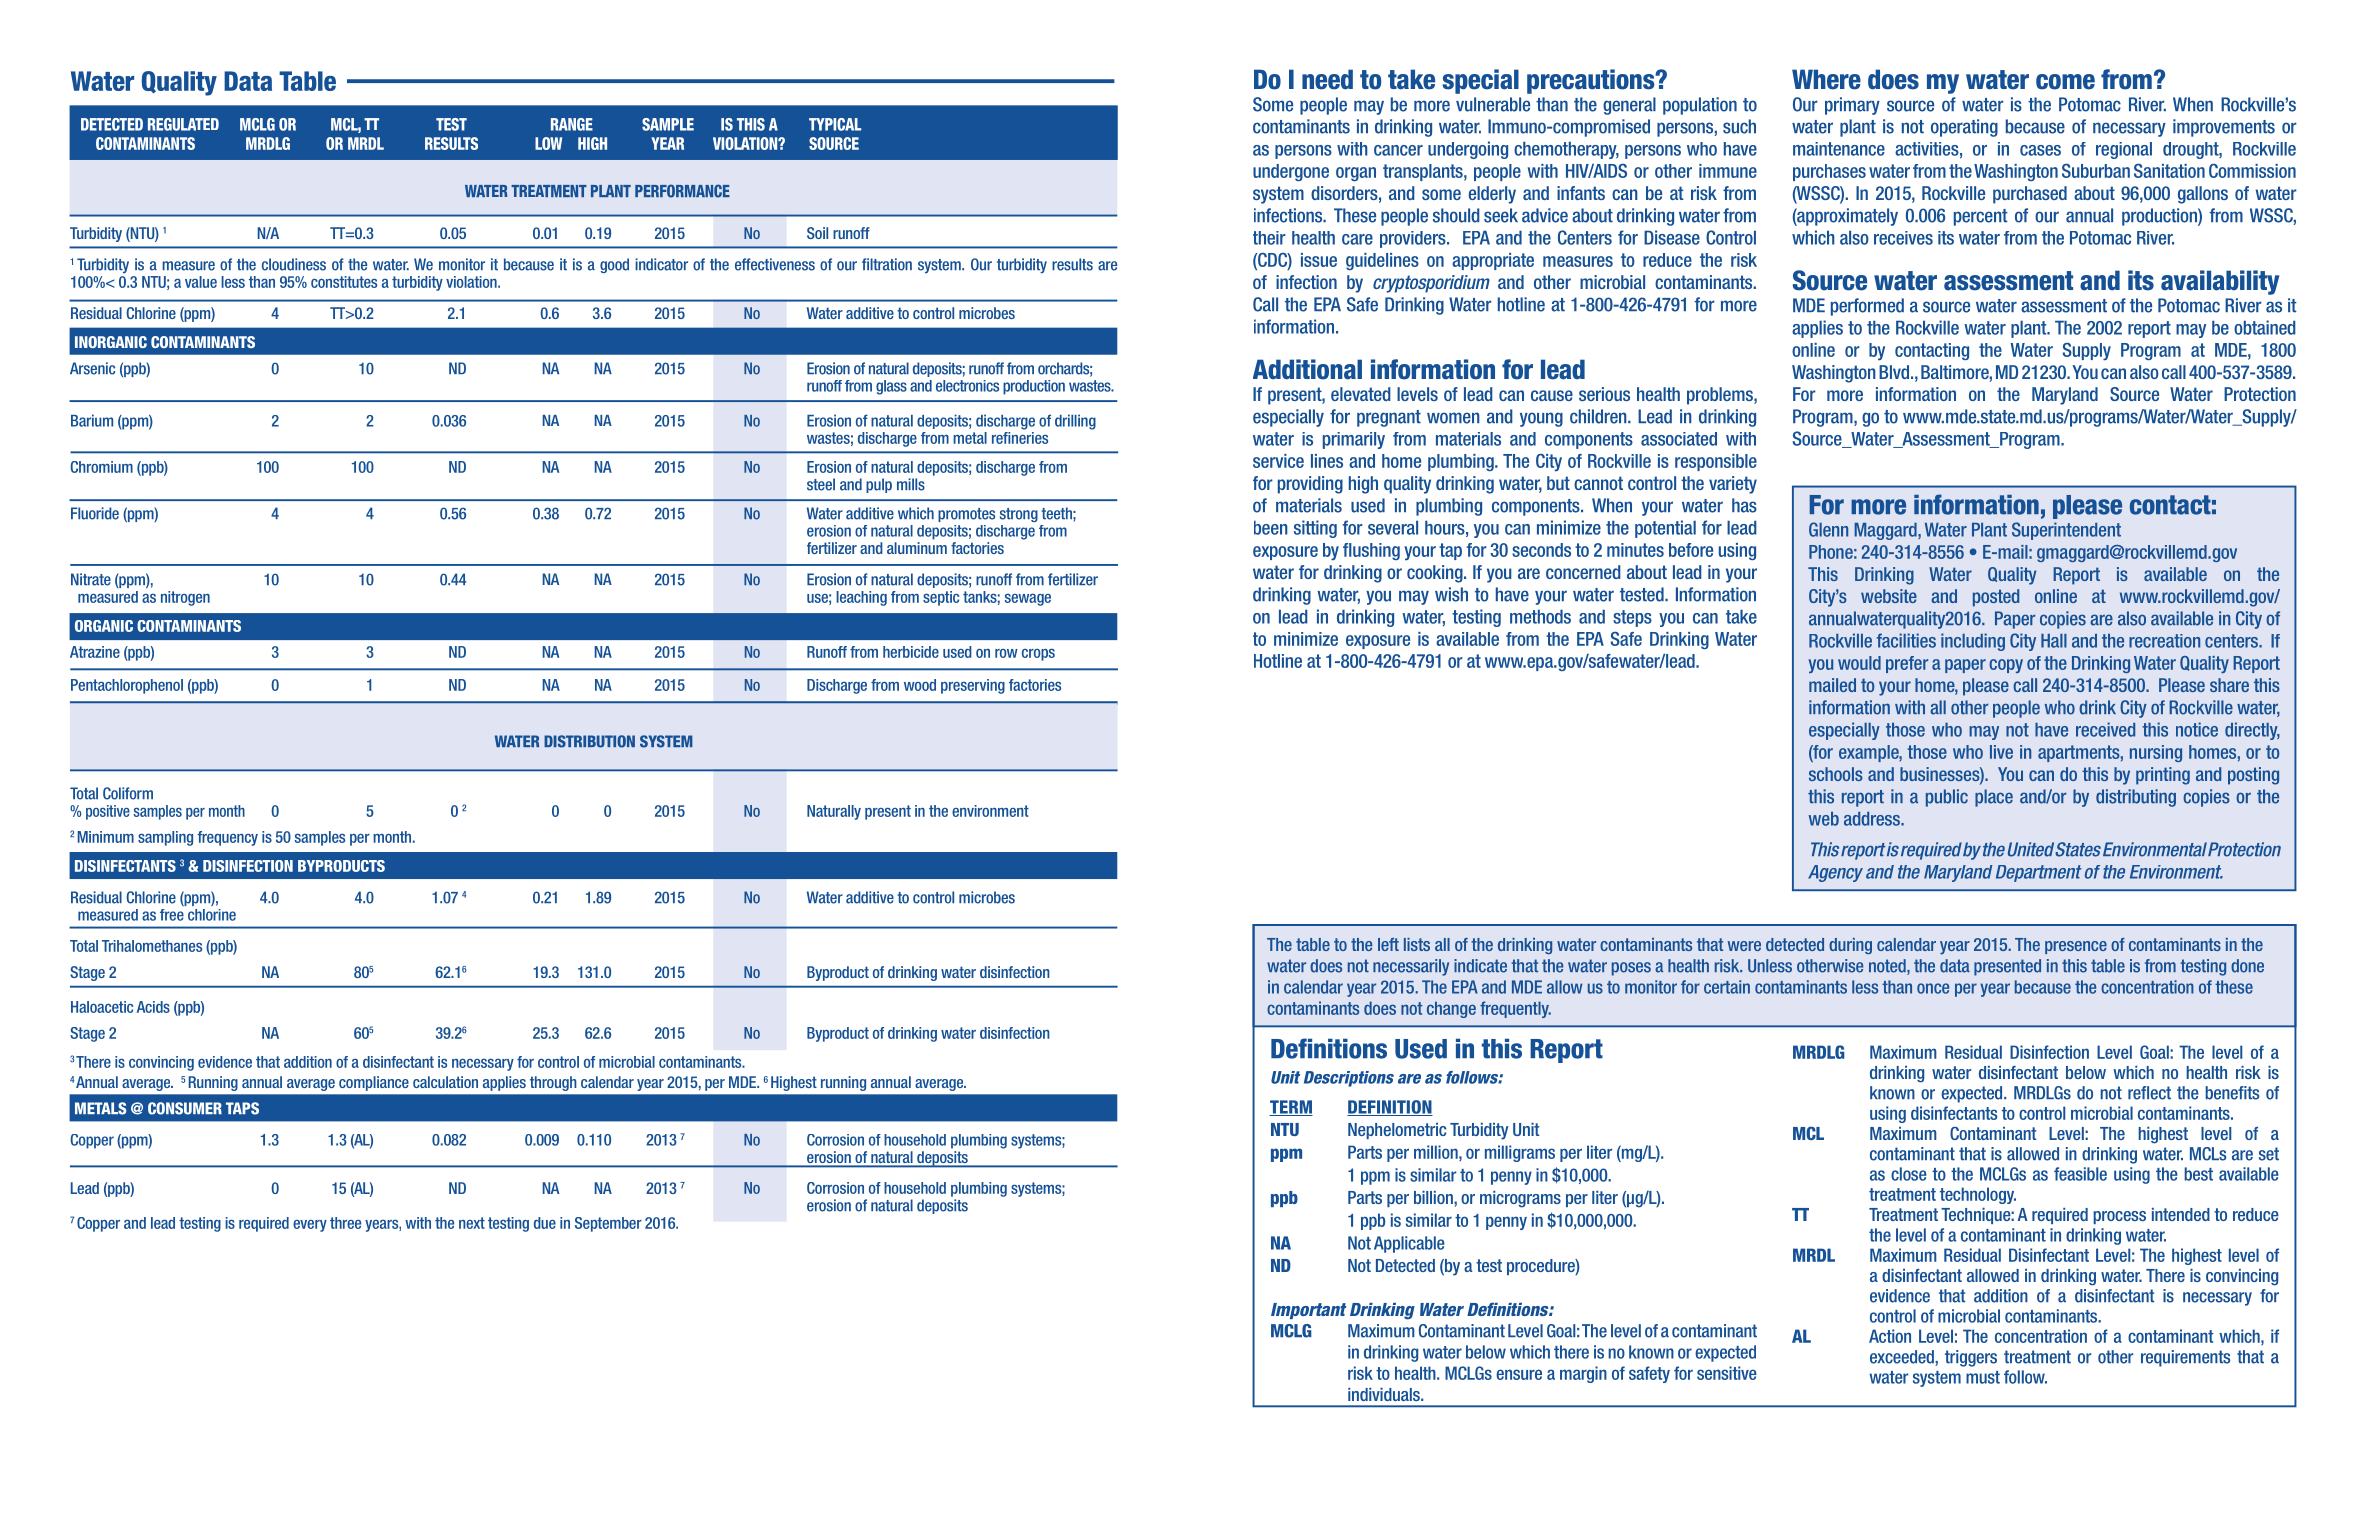  What do you see at coordinates (92, 368) in the screenshot?
I see `Arsenic` at bounding box center [92, 368].
